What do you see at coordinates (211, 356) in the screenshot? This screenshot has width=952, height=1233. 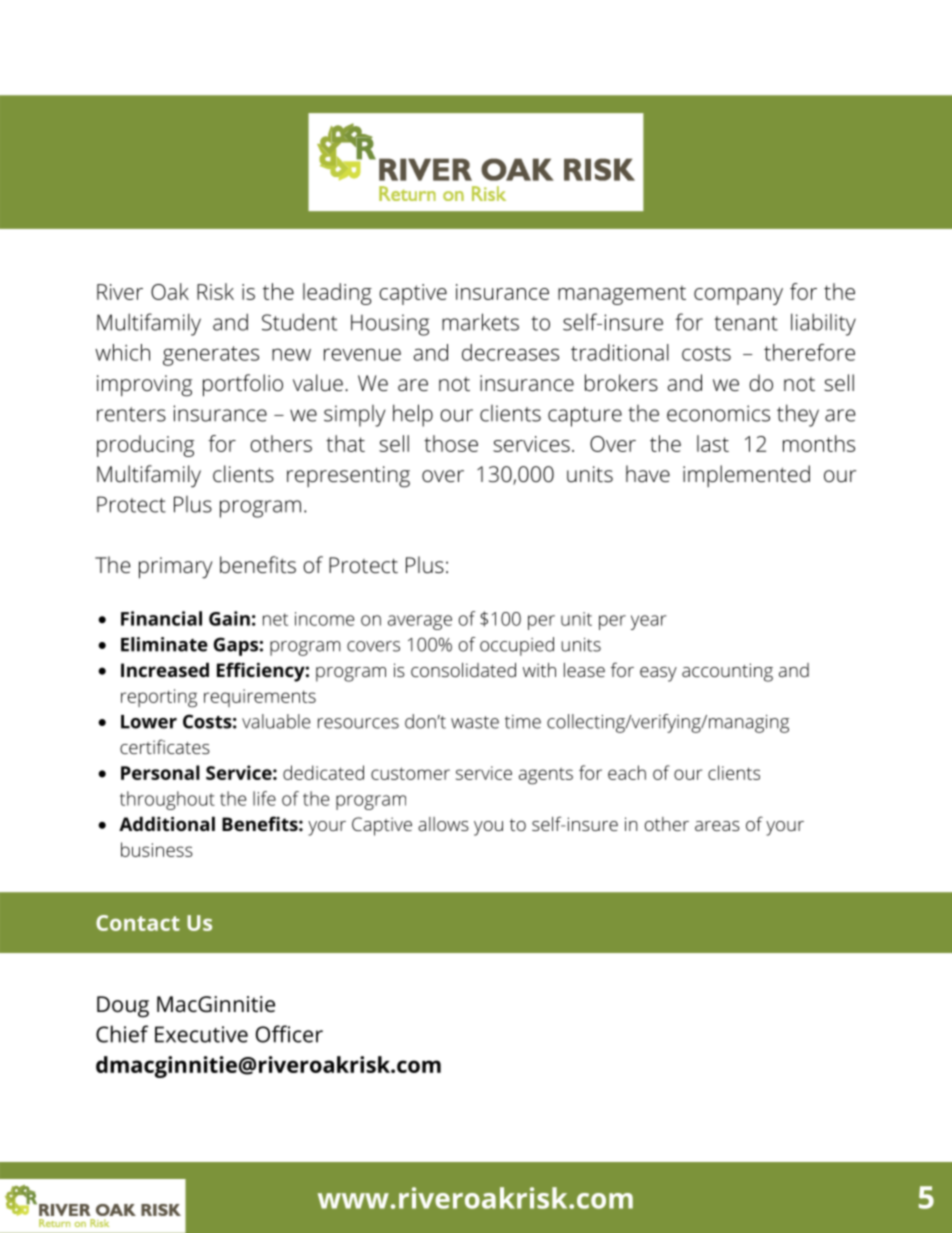 I see `generates` at bounding box center [211, 356].
